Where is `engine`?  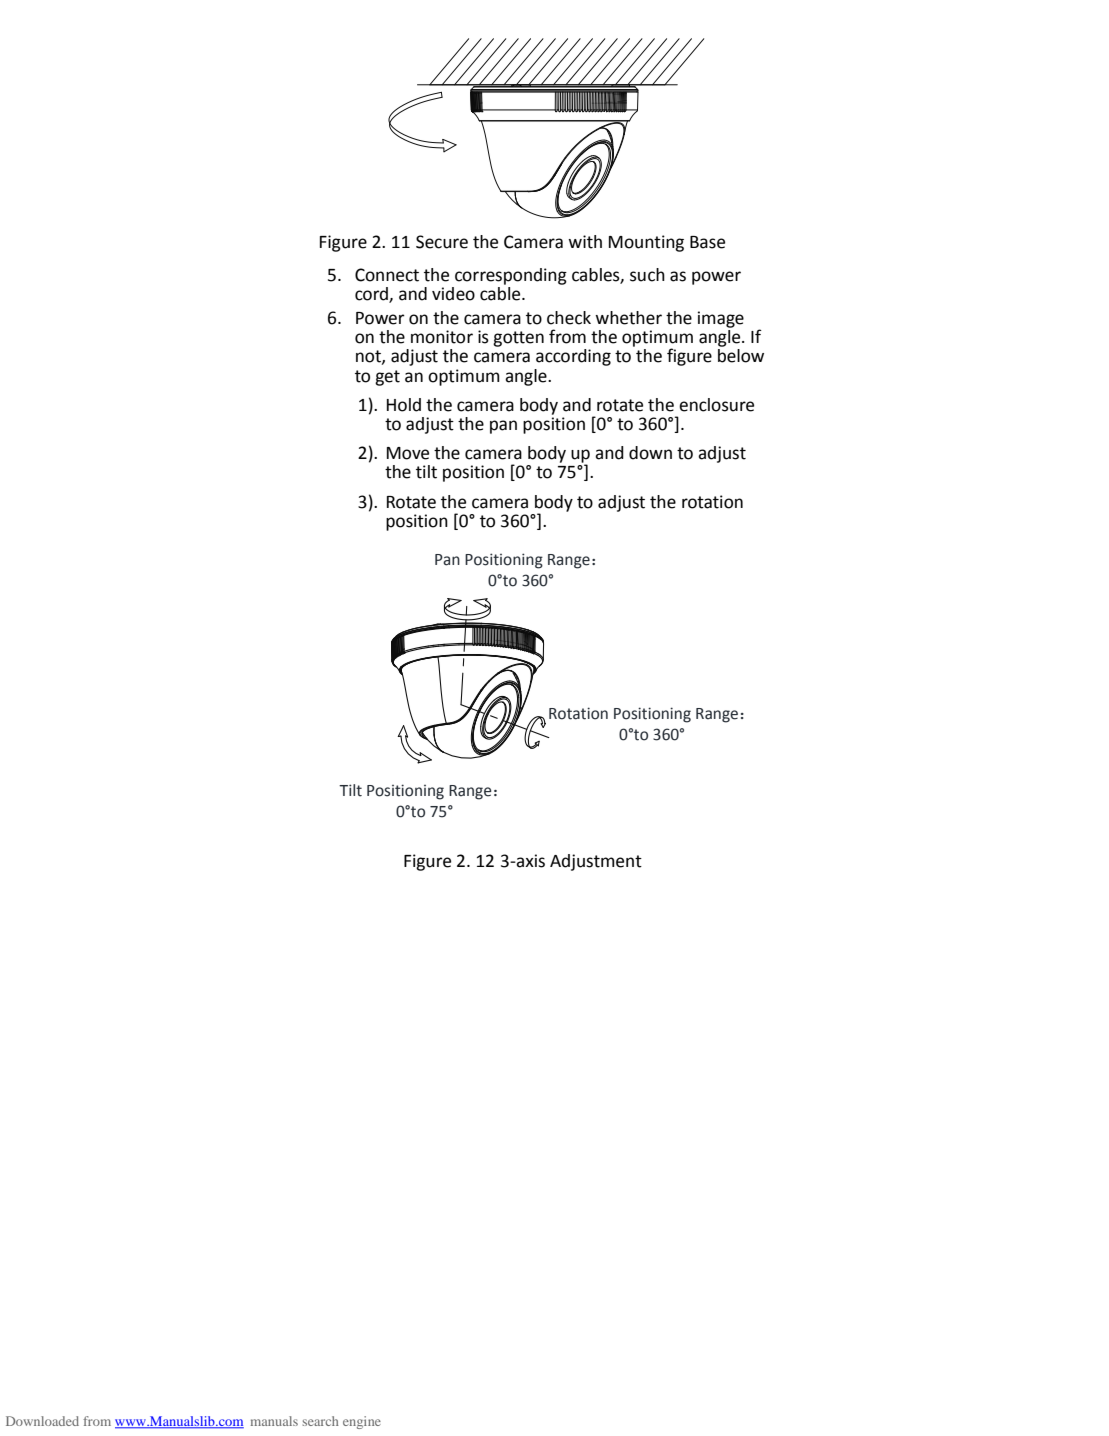
engine is located at coordinates (362, 1422).
